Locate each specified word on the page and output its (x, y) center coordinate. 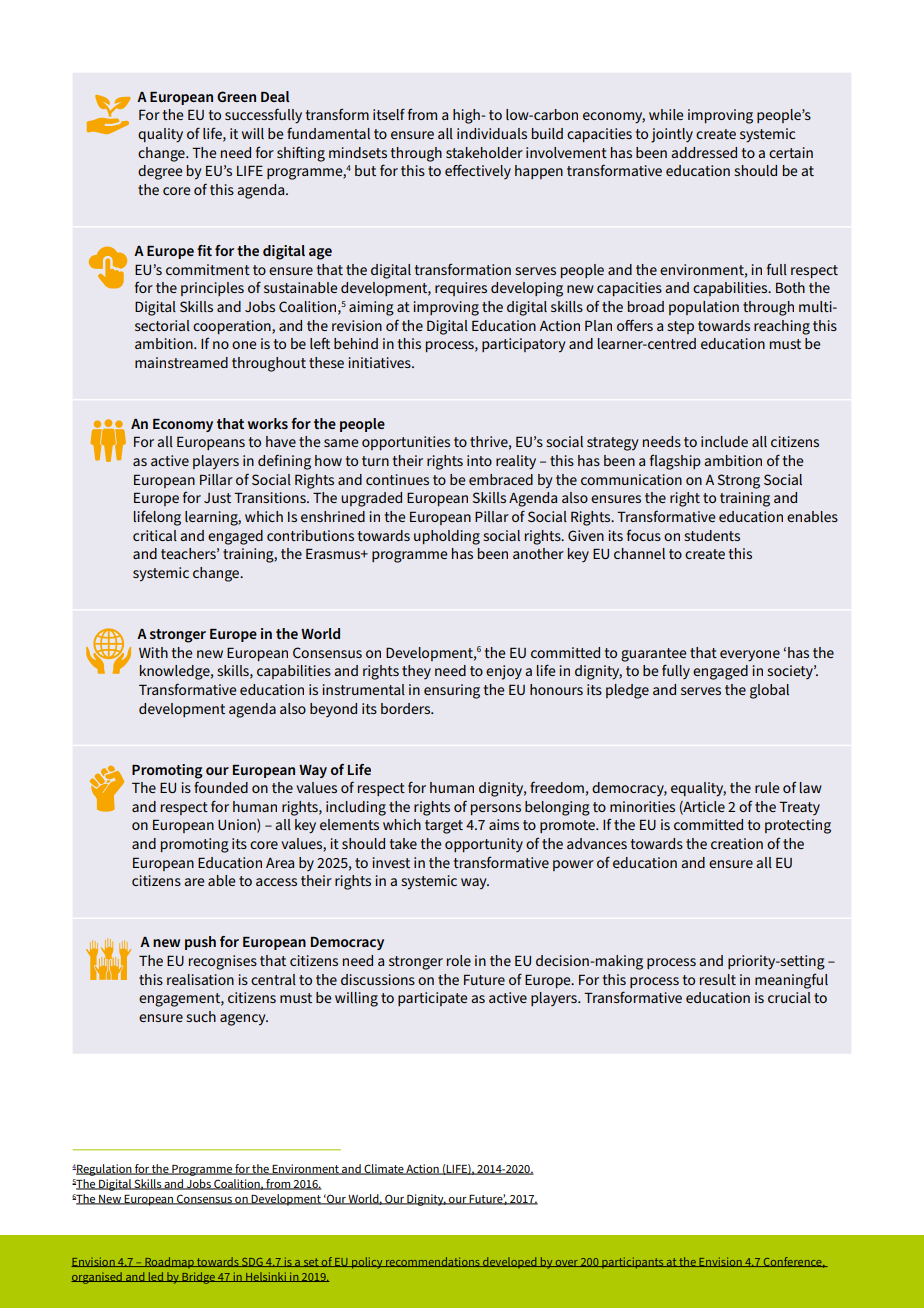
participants (633, 1263)
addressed (704, 152)
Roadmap (169, 1262)
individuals (492, 133)
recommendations (433, 1262)
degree (160, 172)
